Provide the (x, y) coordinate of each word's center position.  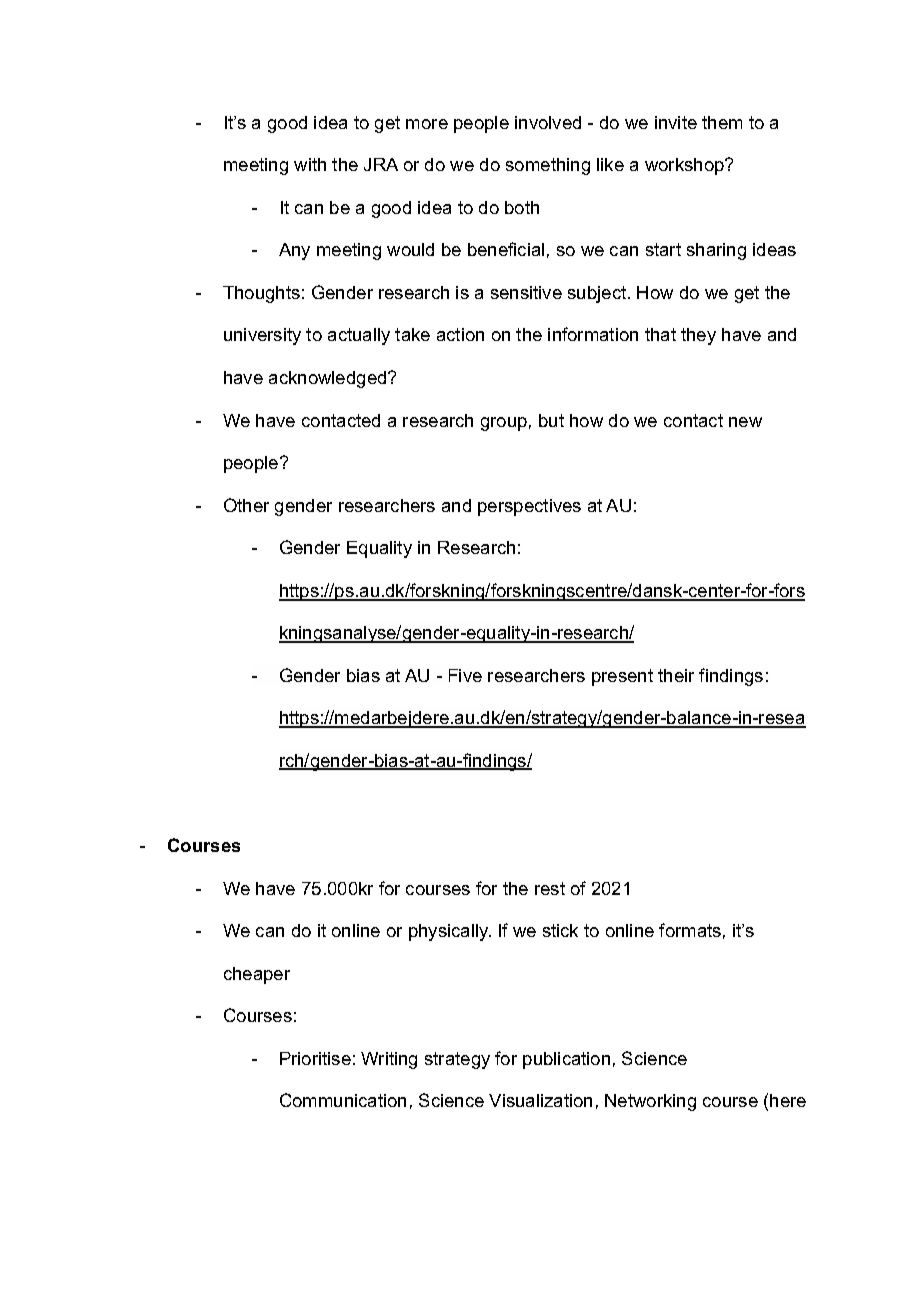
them (722, 122)
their (676, 675)
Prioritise (315, 1058)
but (551, 420)
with (310, 164)
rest (550, 888)
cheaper (257, 975)
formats (690, 930)
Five (465, 675)
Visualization (540, 1100)
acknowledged (329, 379)
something (548, 166)
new (745, 422)
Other (246, 505)
